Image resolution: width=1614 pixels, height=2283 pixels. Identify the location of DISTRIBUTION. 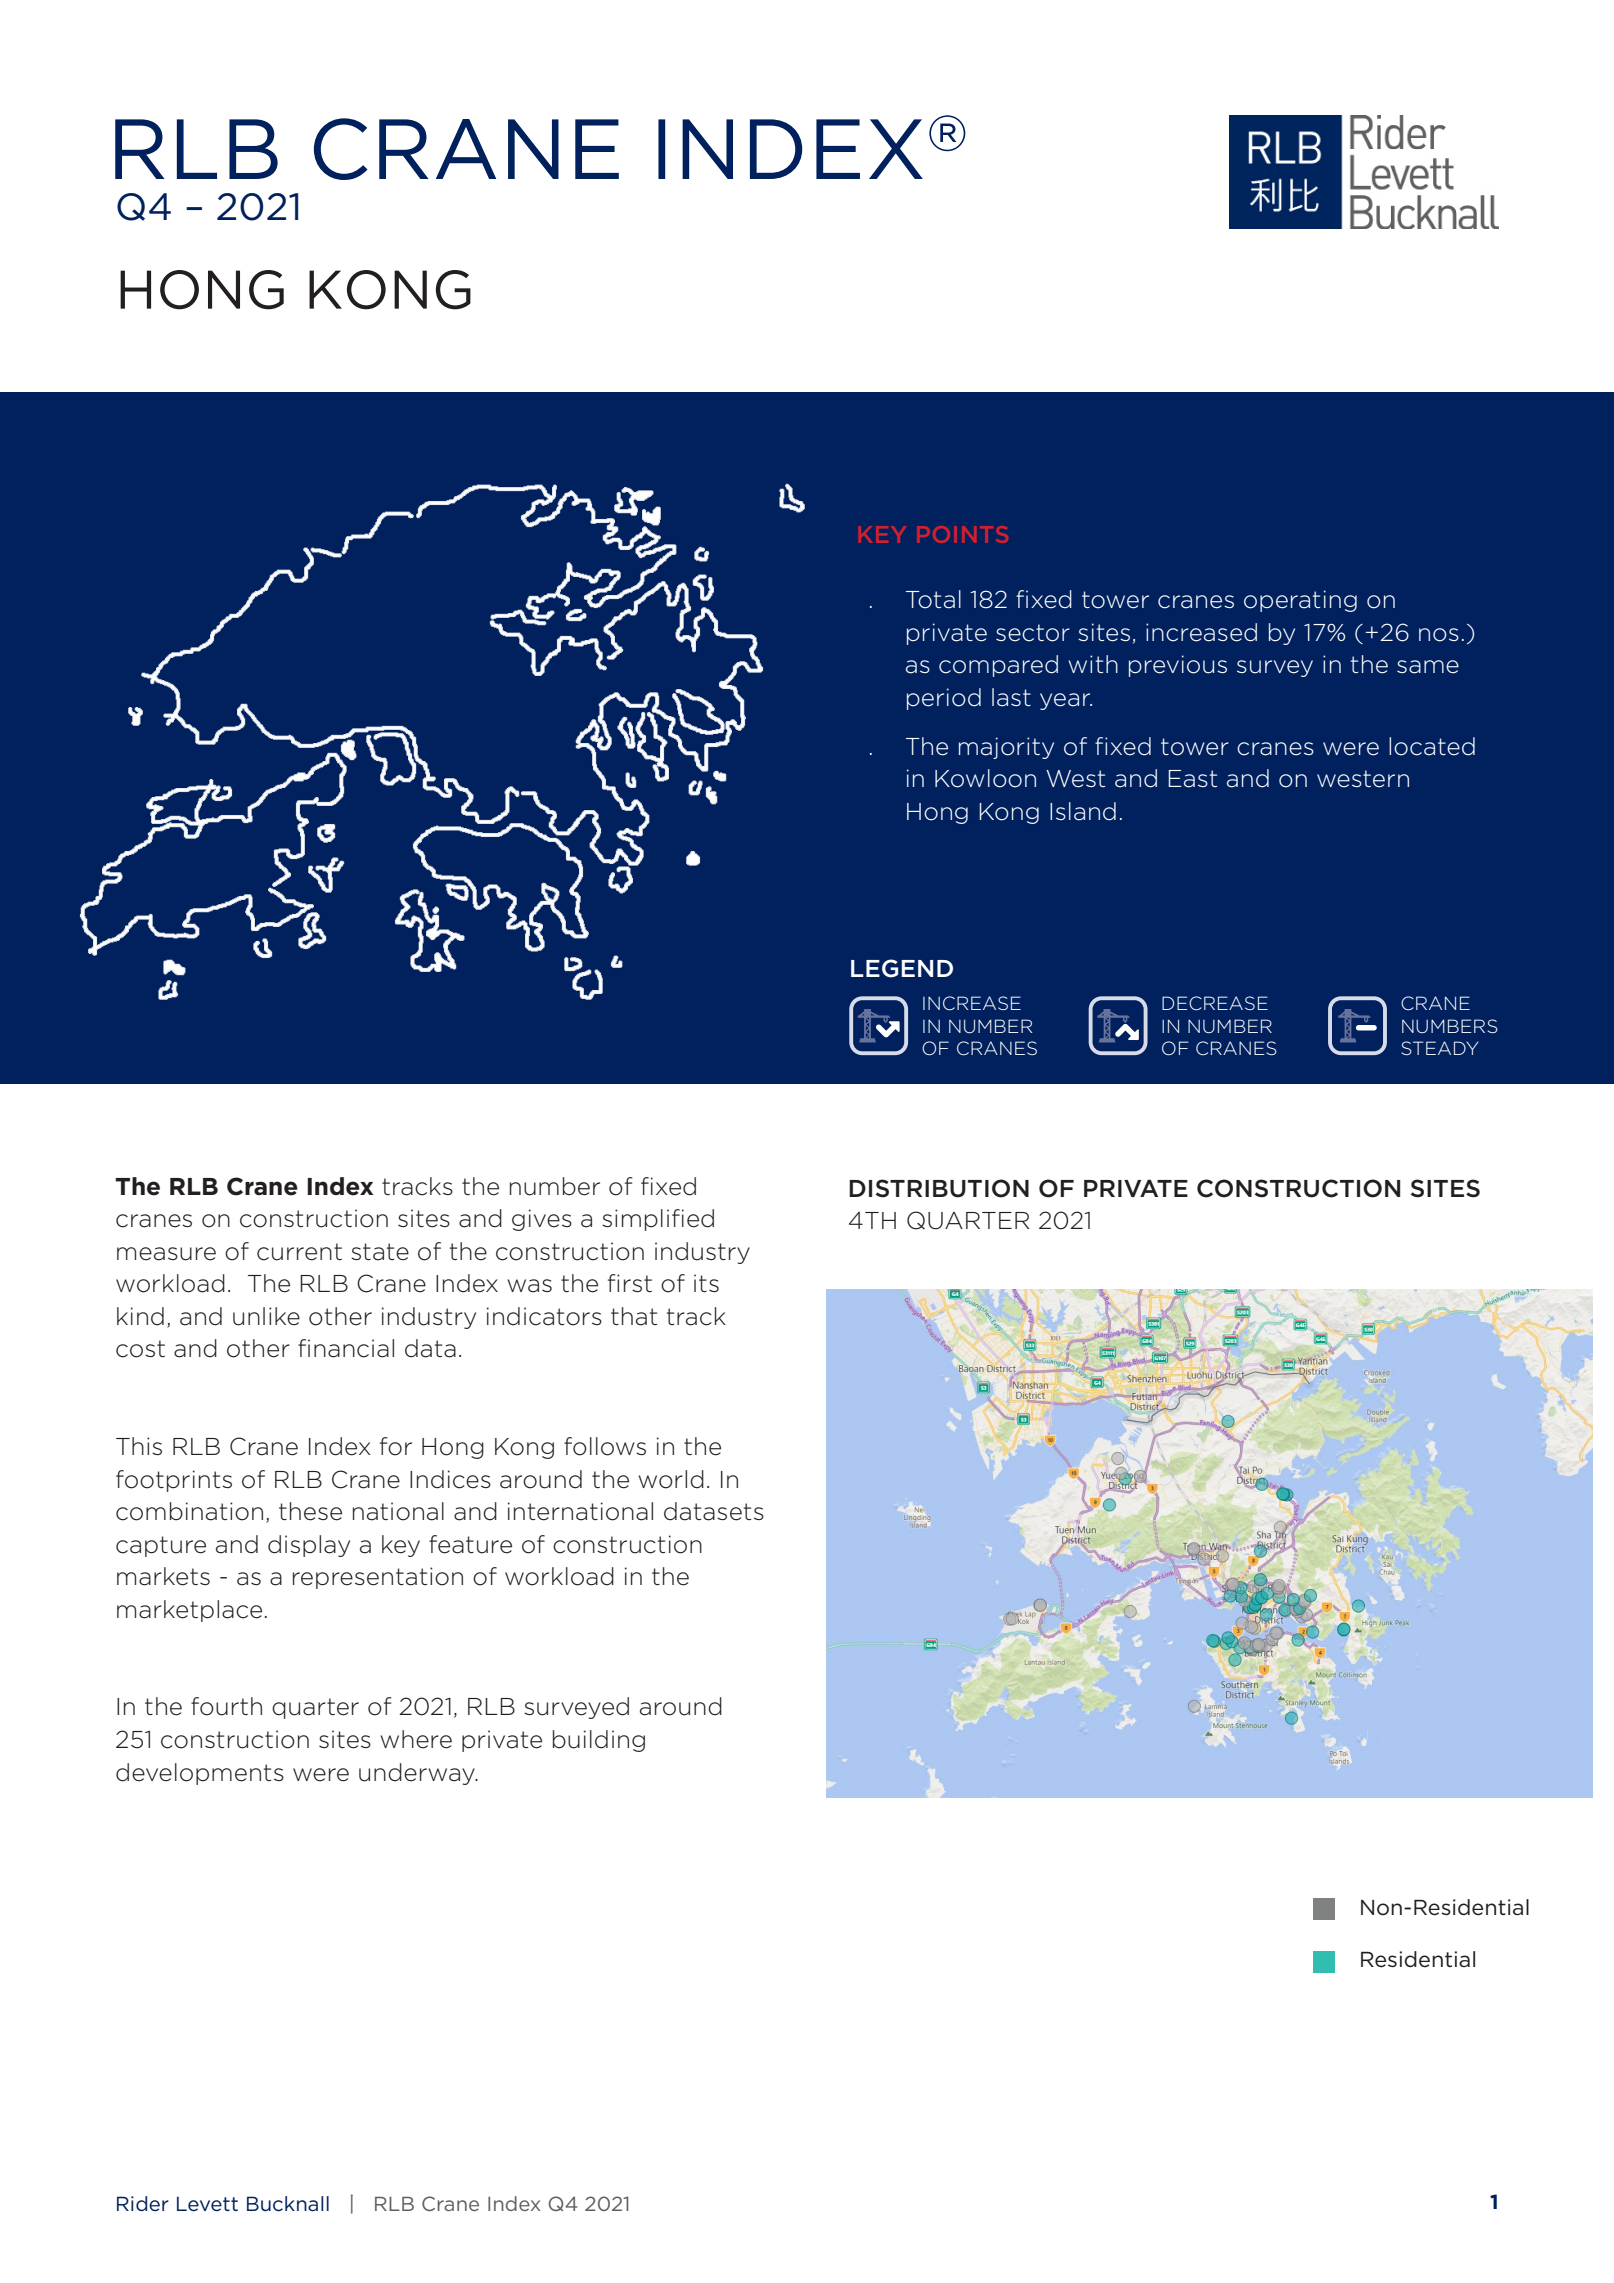
(939, 1188).
